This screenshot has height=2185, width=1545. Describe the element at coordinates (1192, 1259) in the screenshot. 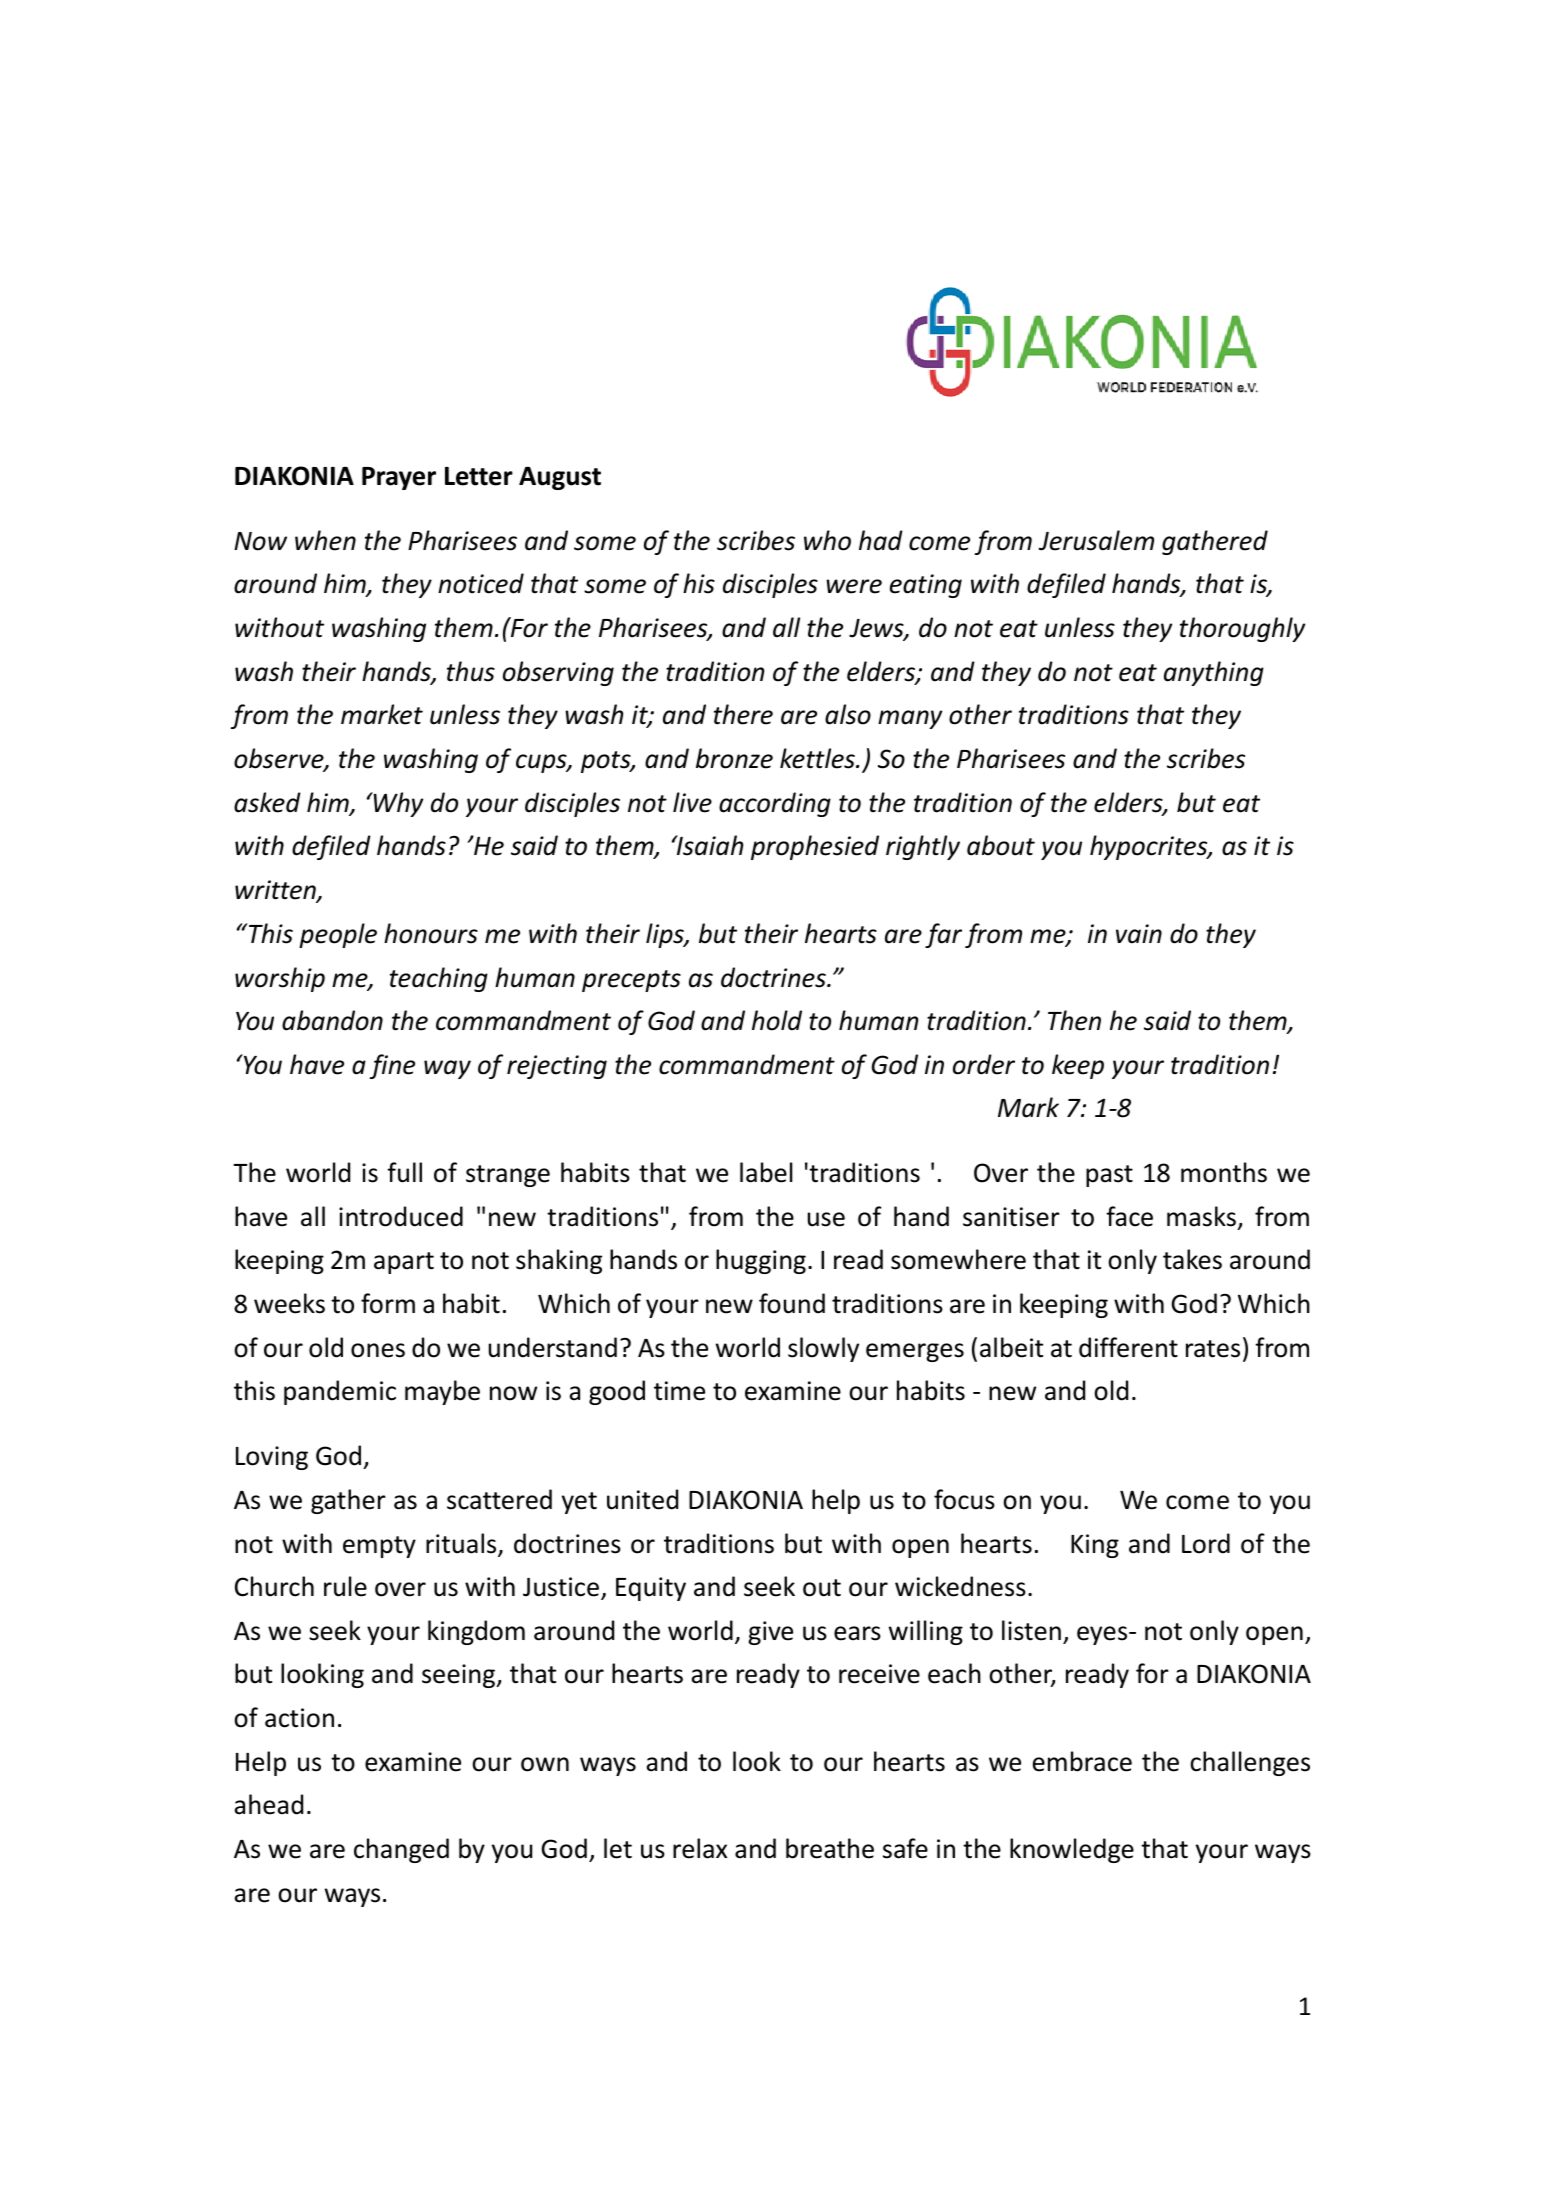

I see `takes` at that location.
